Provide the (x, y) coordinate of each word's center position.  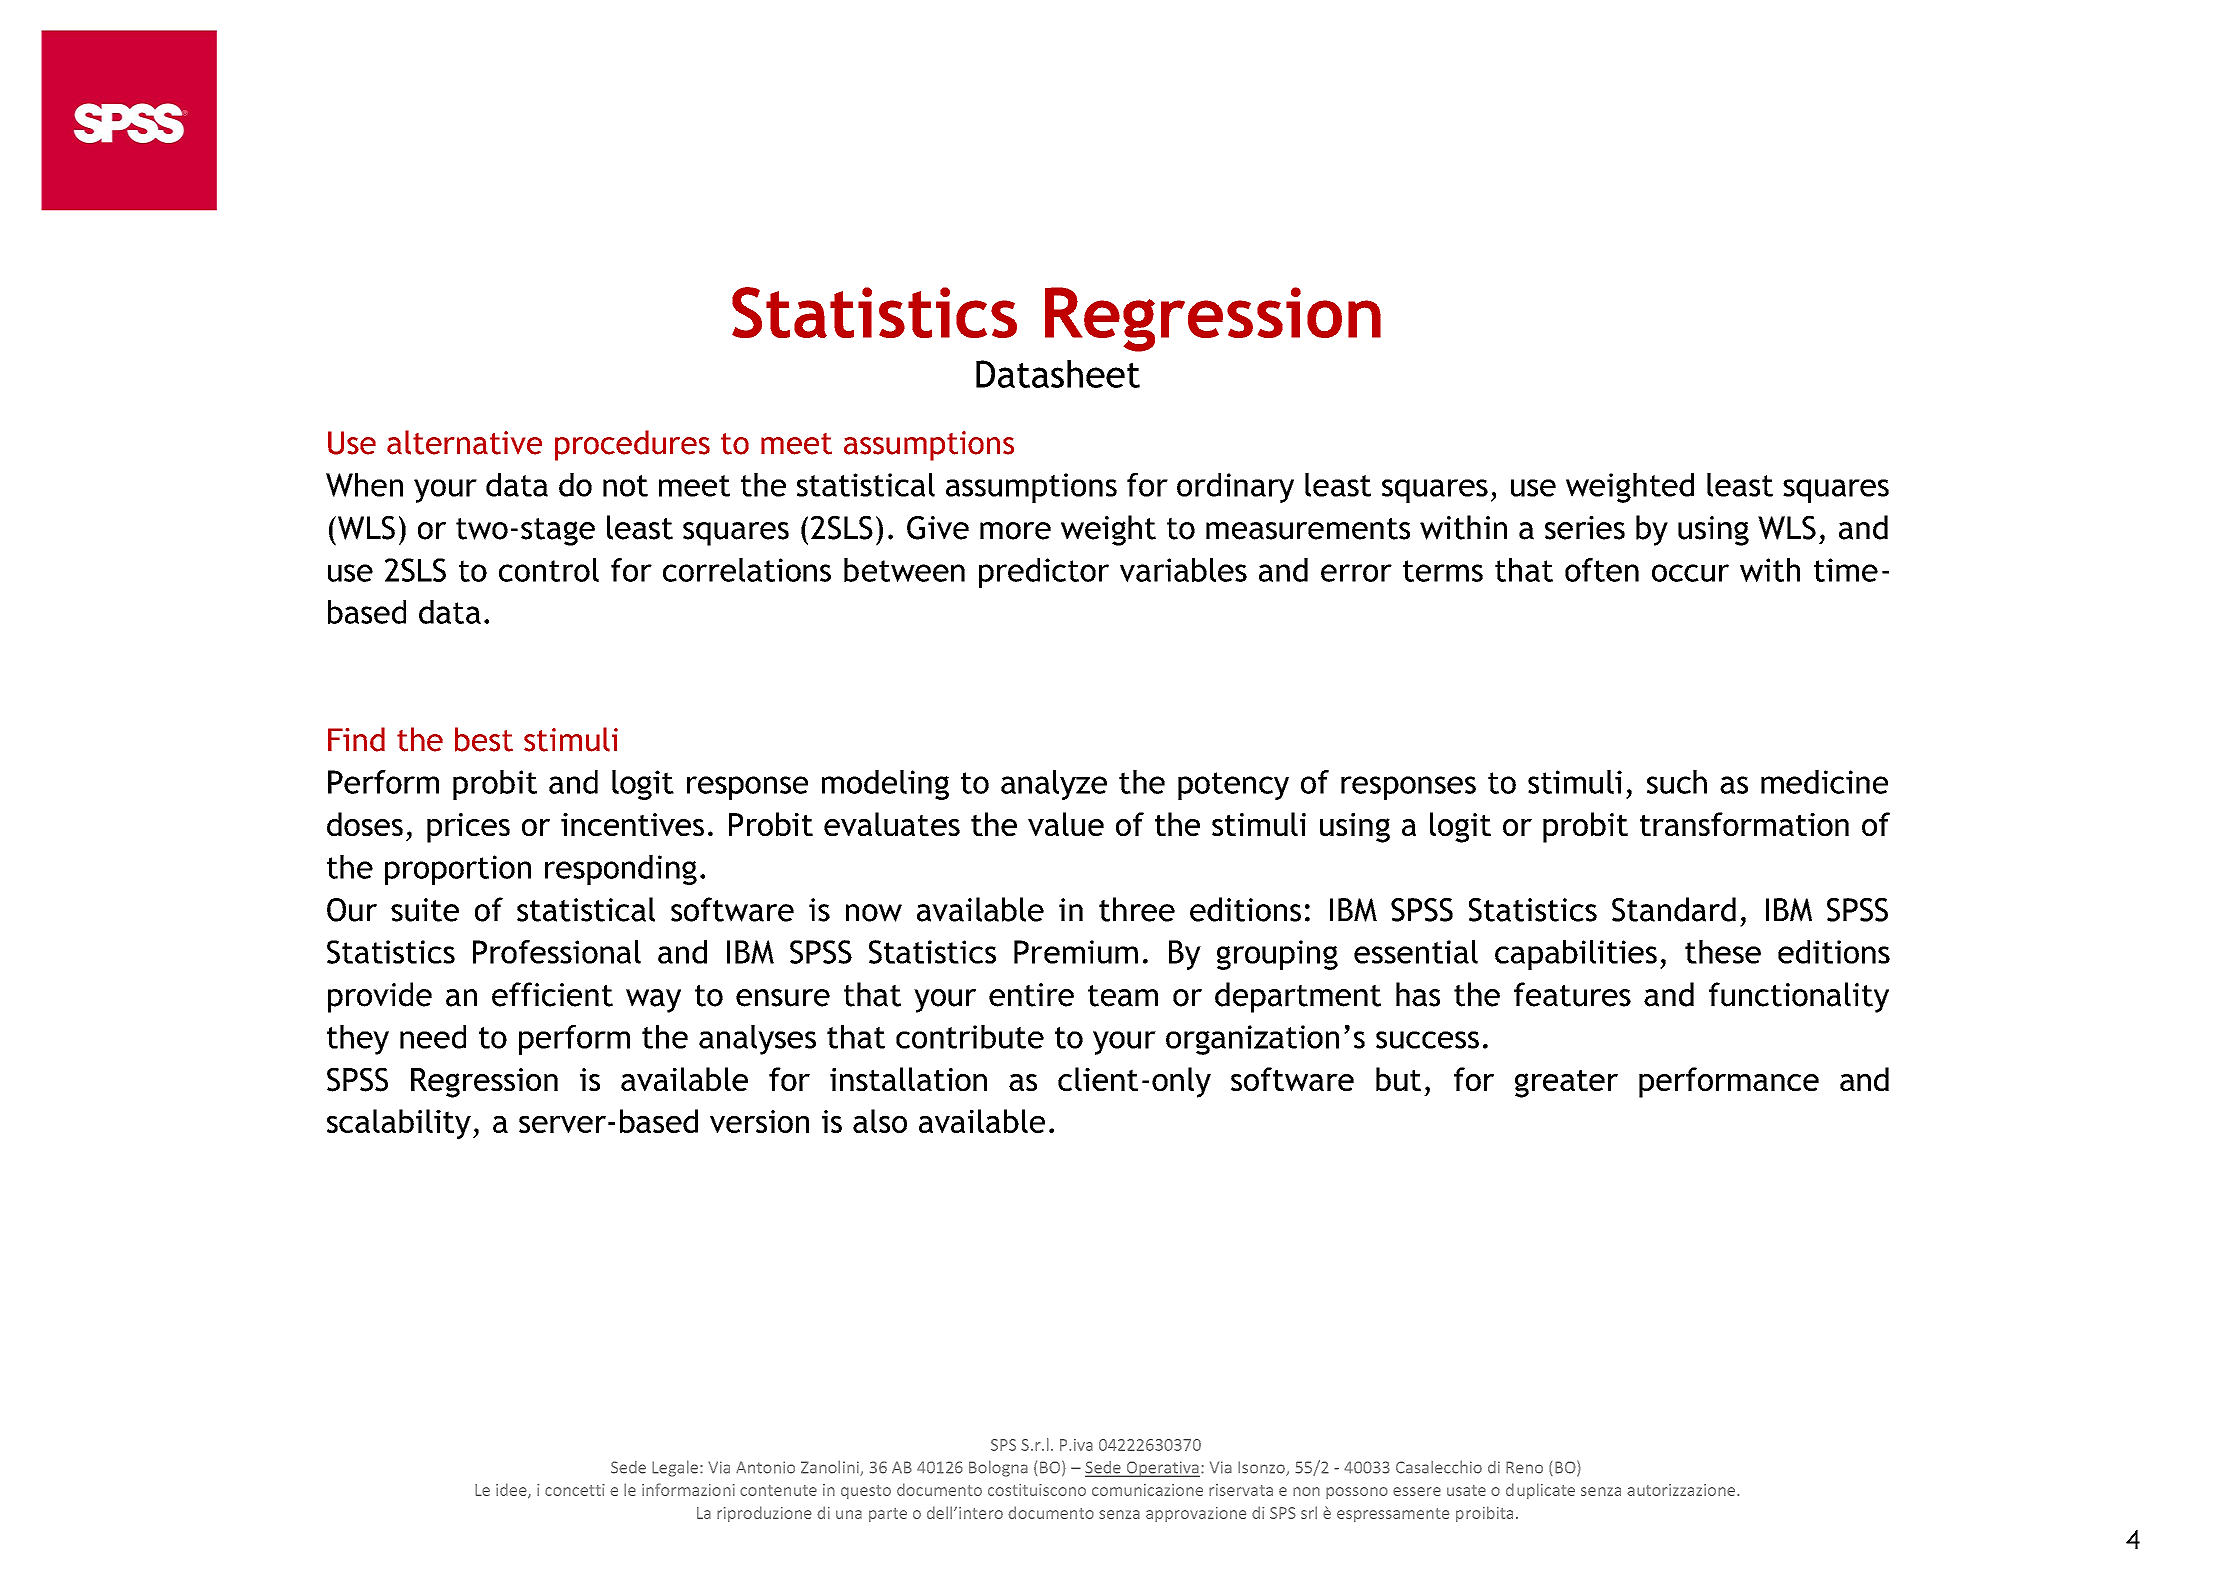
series (1585, 528)
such (1677, 782)
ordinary (1235, 488)
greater (1566, 1083)
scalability (399, 1124)
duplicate (1540, 1491)
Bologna (998, 1468)
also (880, 1121)
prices (468, 828)
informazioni (688, 1489)
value (1066, 824)
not (625, 486)
